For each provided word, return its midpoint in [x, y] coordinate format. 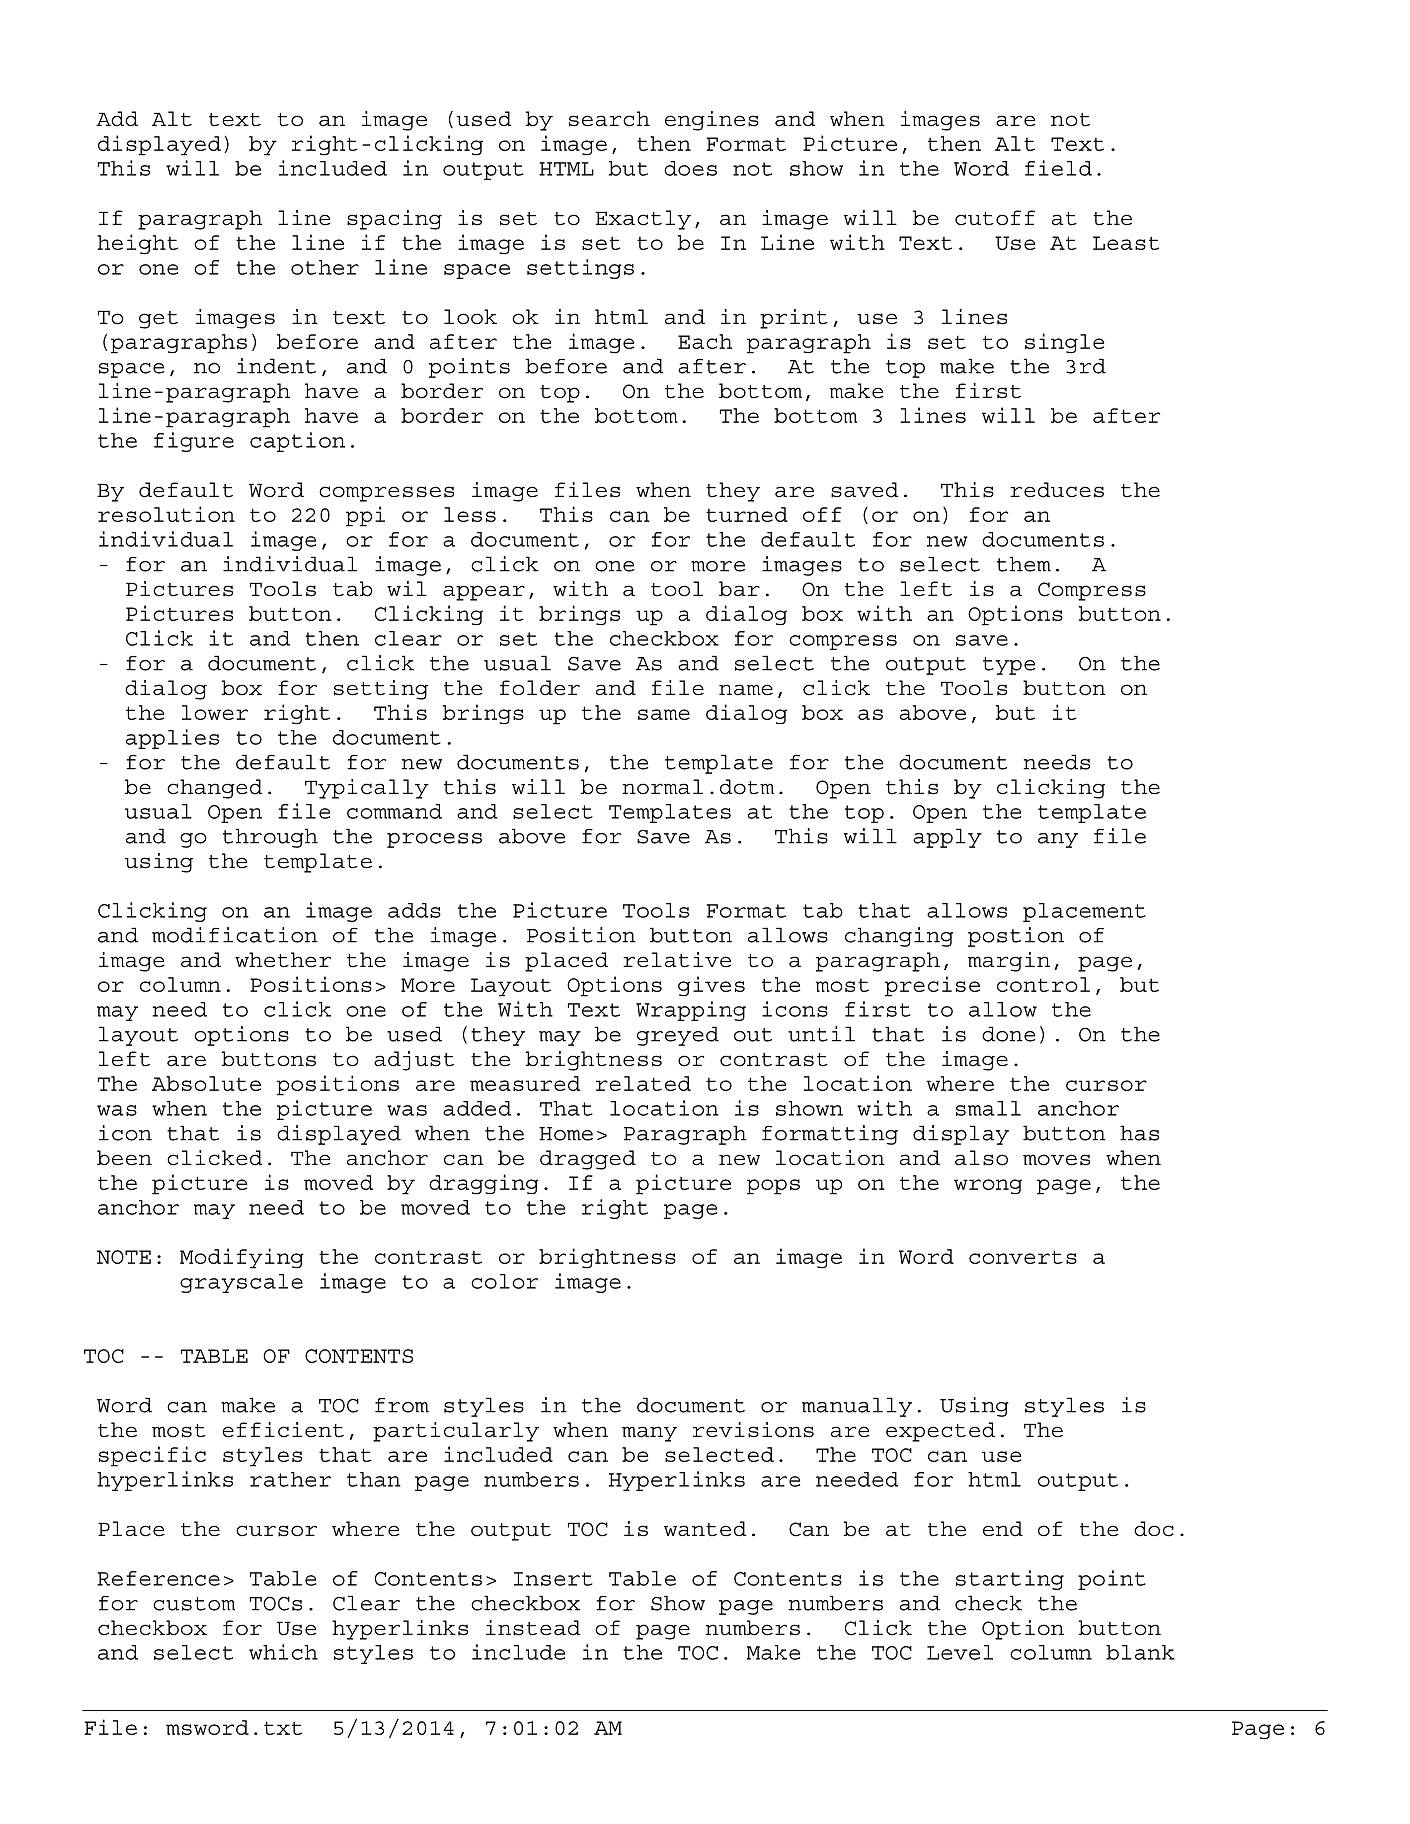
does [690, 168]
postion [1016, 937]
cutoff [995, 218]
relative [677, 960]
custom [194, 1604]
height [137, 244]
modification [235, 935]
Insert [553, 1579]
